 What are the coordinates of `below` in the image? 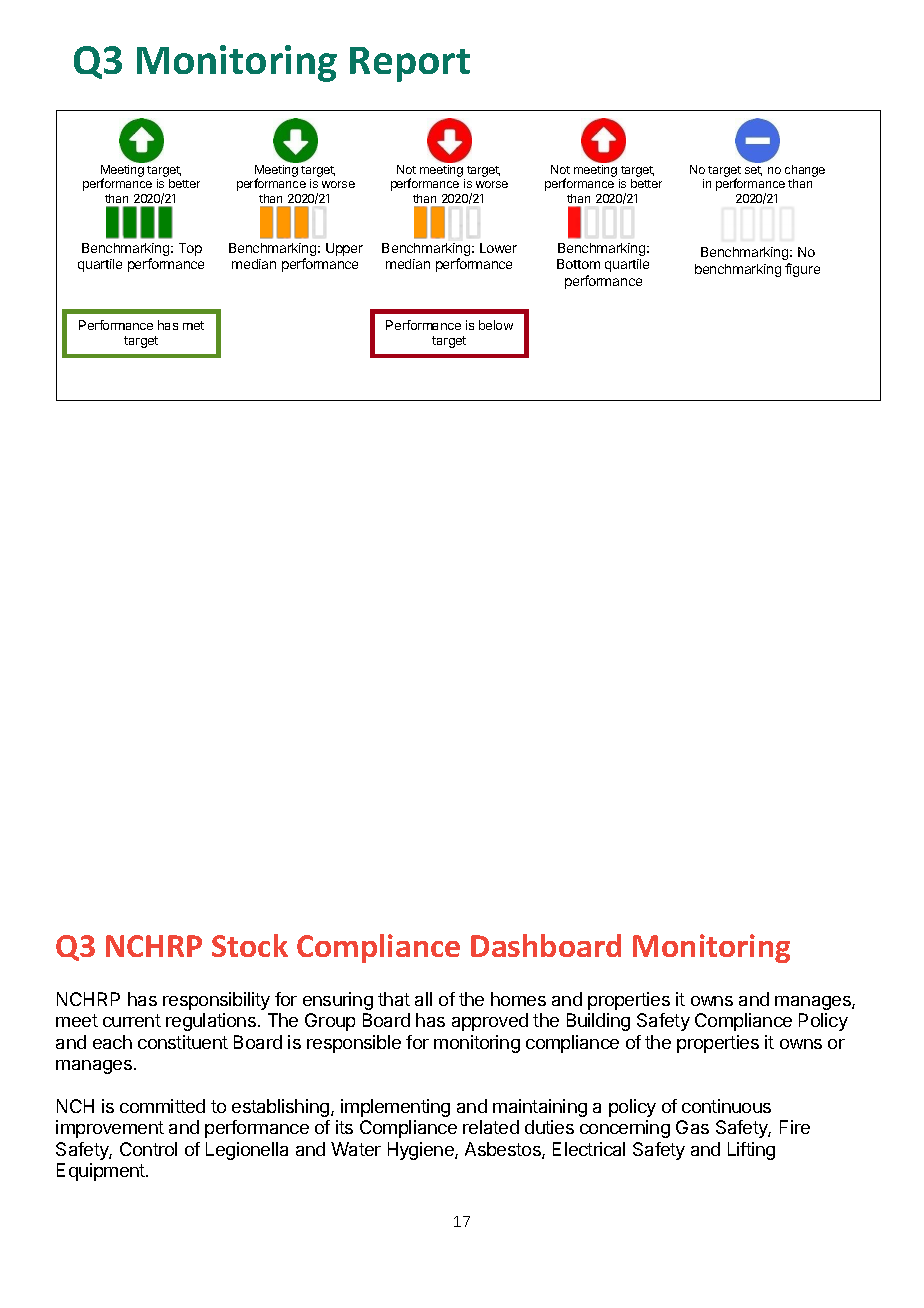 It's located at (496, 325).
